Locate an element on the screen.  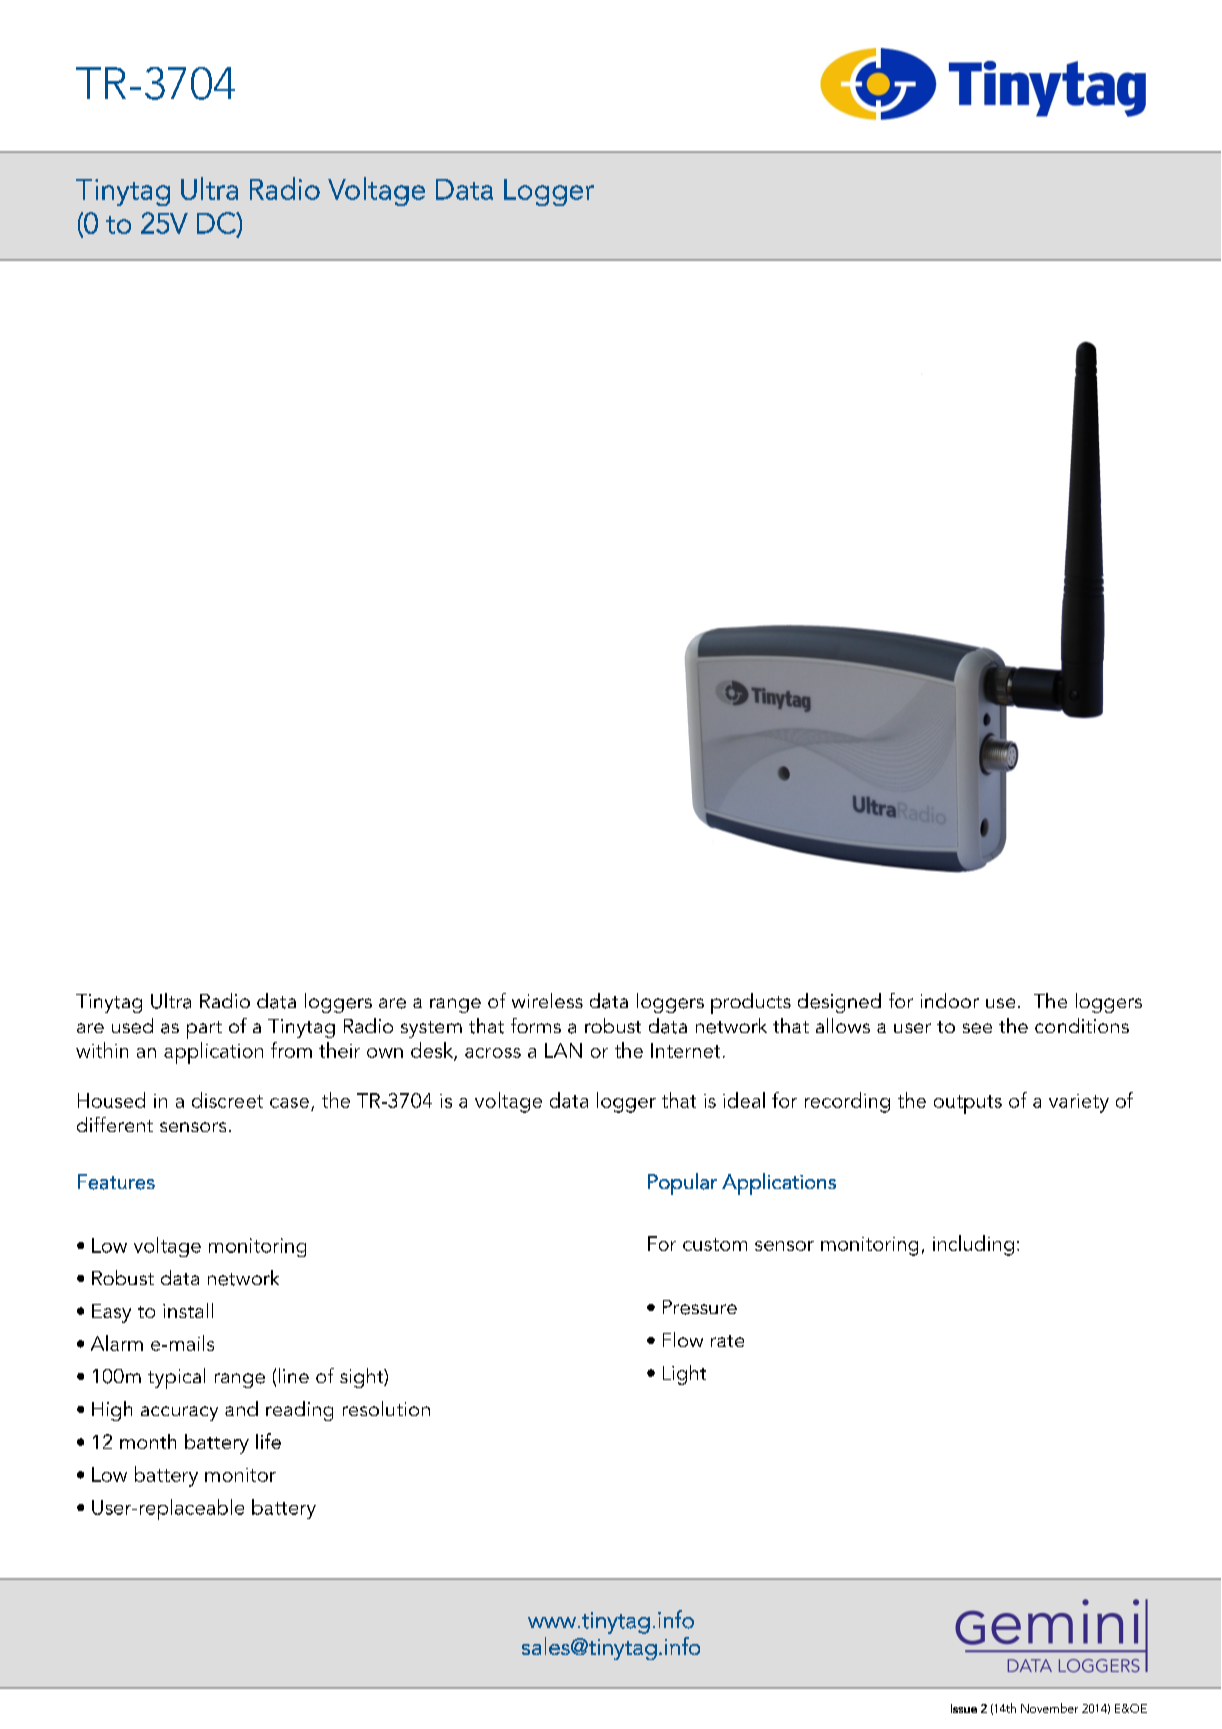
see is located at coordinates (977, 1028).
